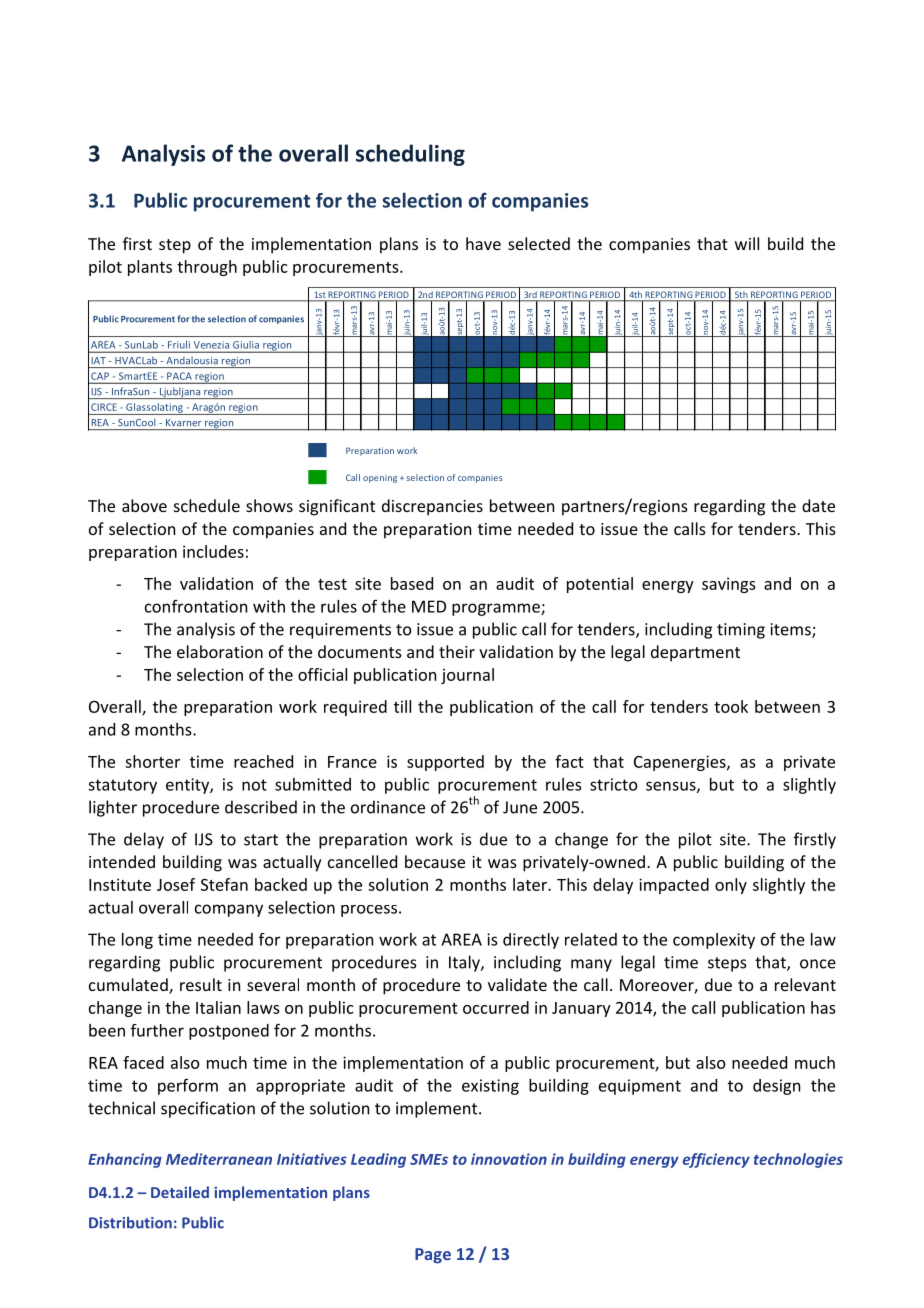 This screenshot has height=1308, width=924. I want to click on Italy, so click(465, 963).
